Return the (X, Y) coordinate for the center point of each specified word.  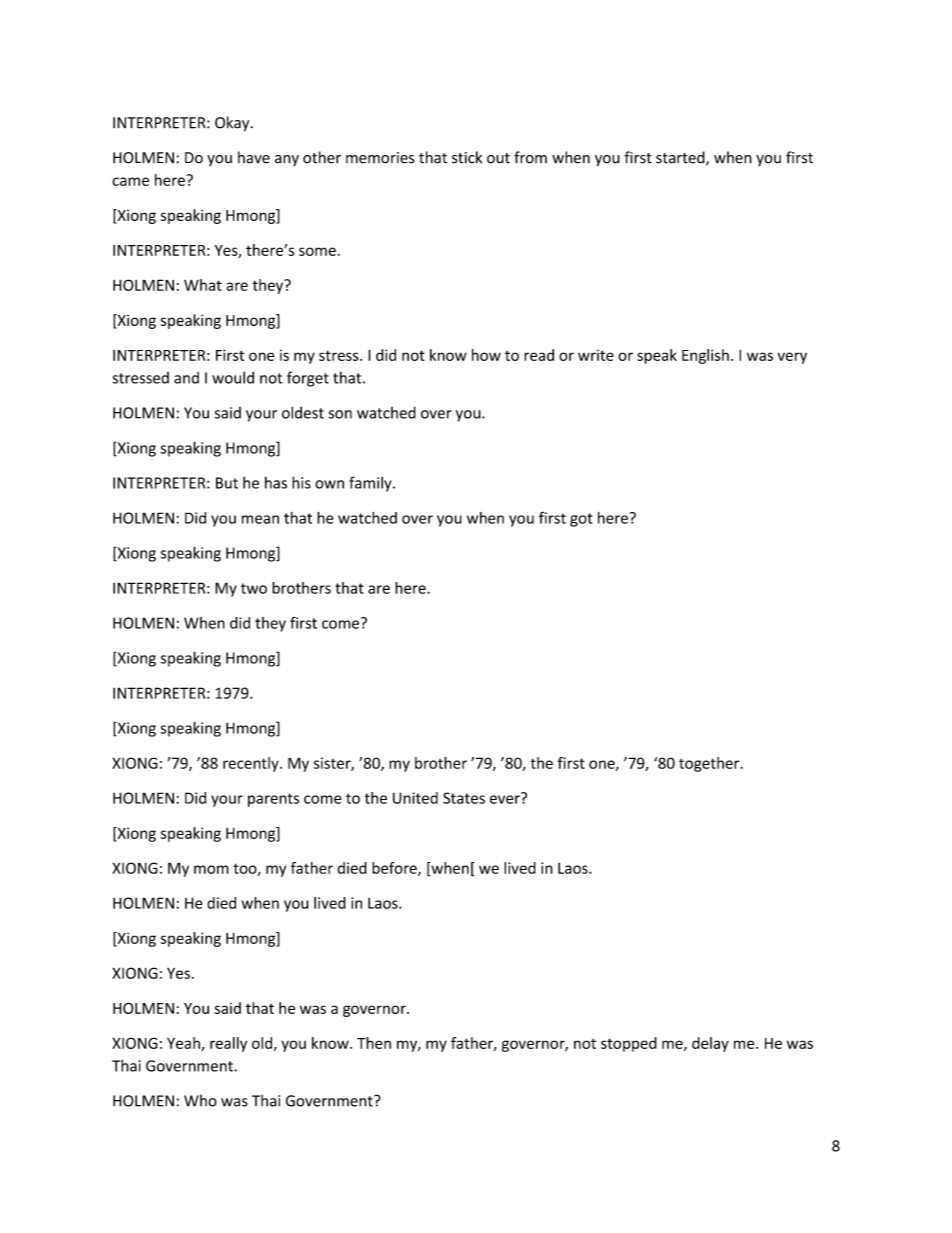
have (254, 157)
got (581, 520)
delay (710, 1044)
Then (374, 1043)
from (530, 157)
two (254, 588)
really (228, 1044)
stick (467, 157)
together (710, 764)
